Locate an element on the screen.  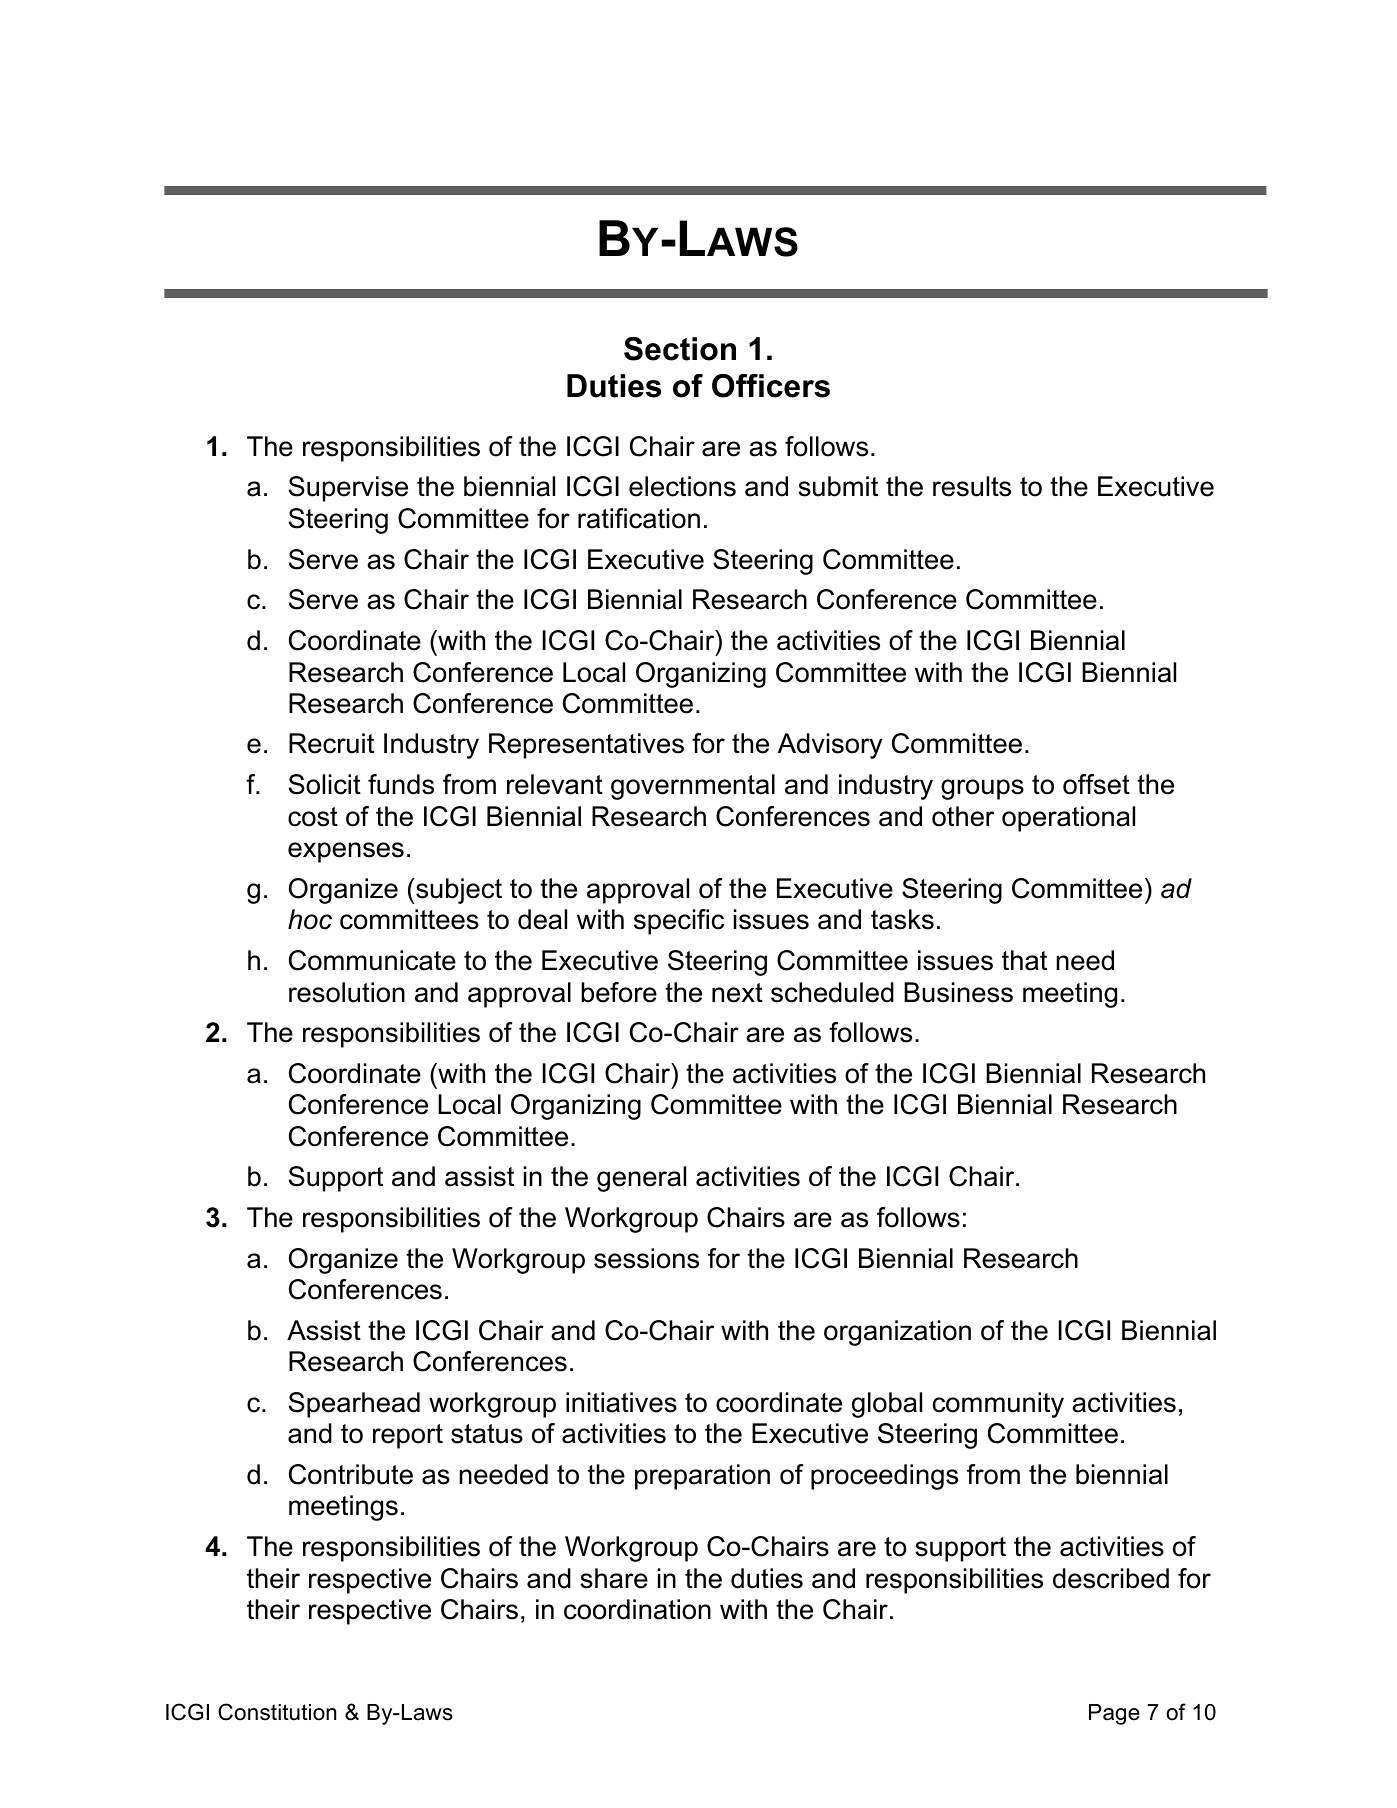
next is located at coordinates (737, 993).
